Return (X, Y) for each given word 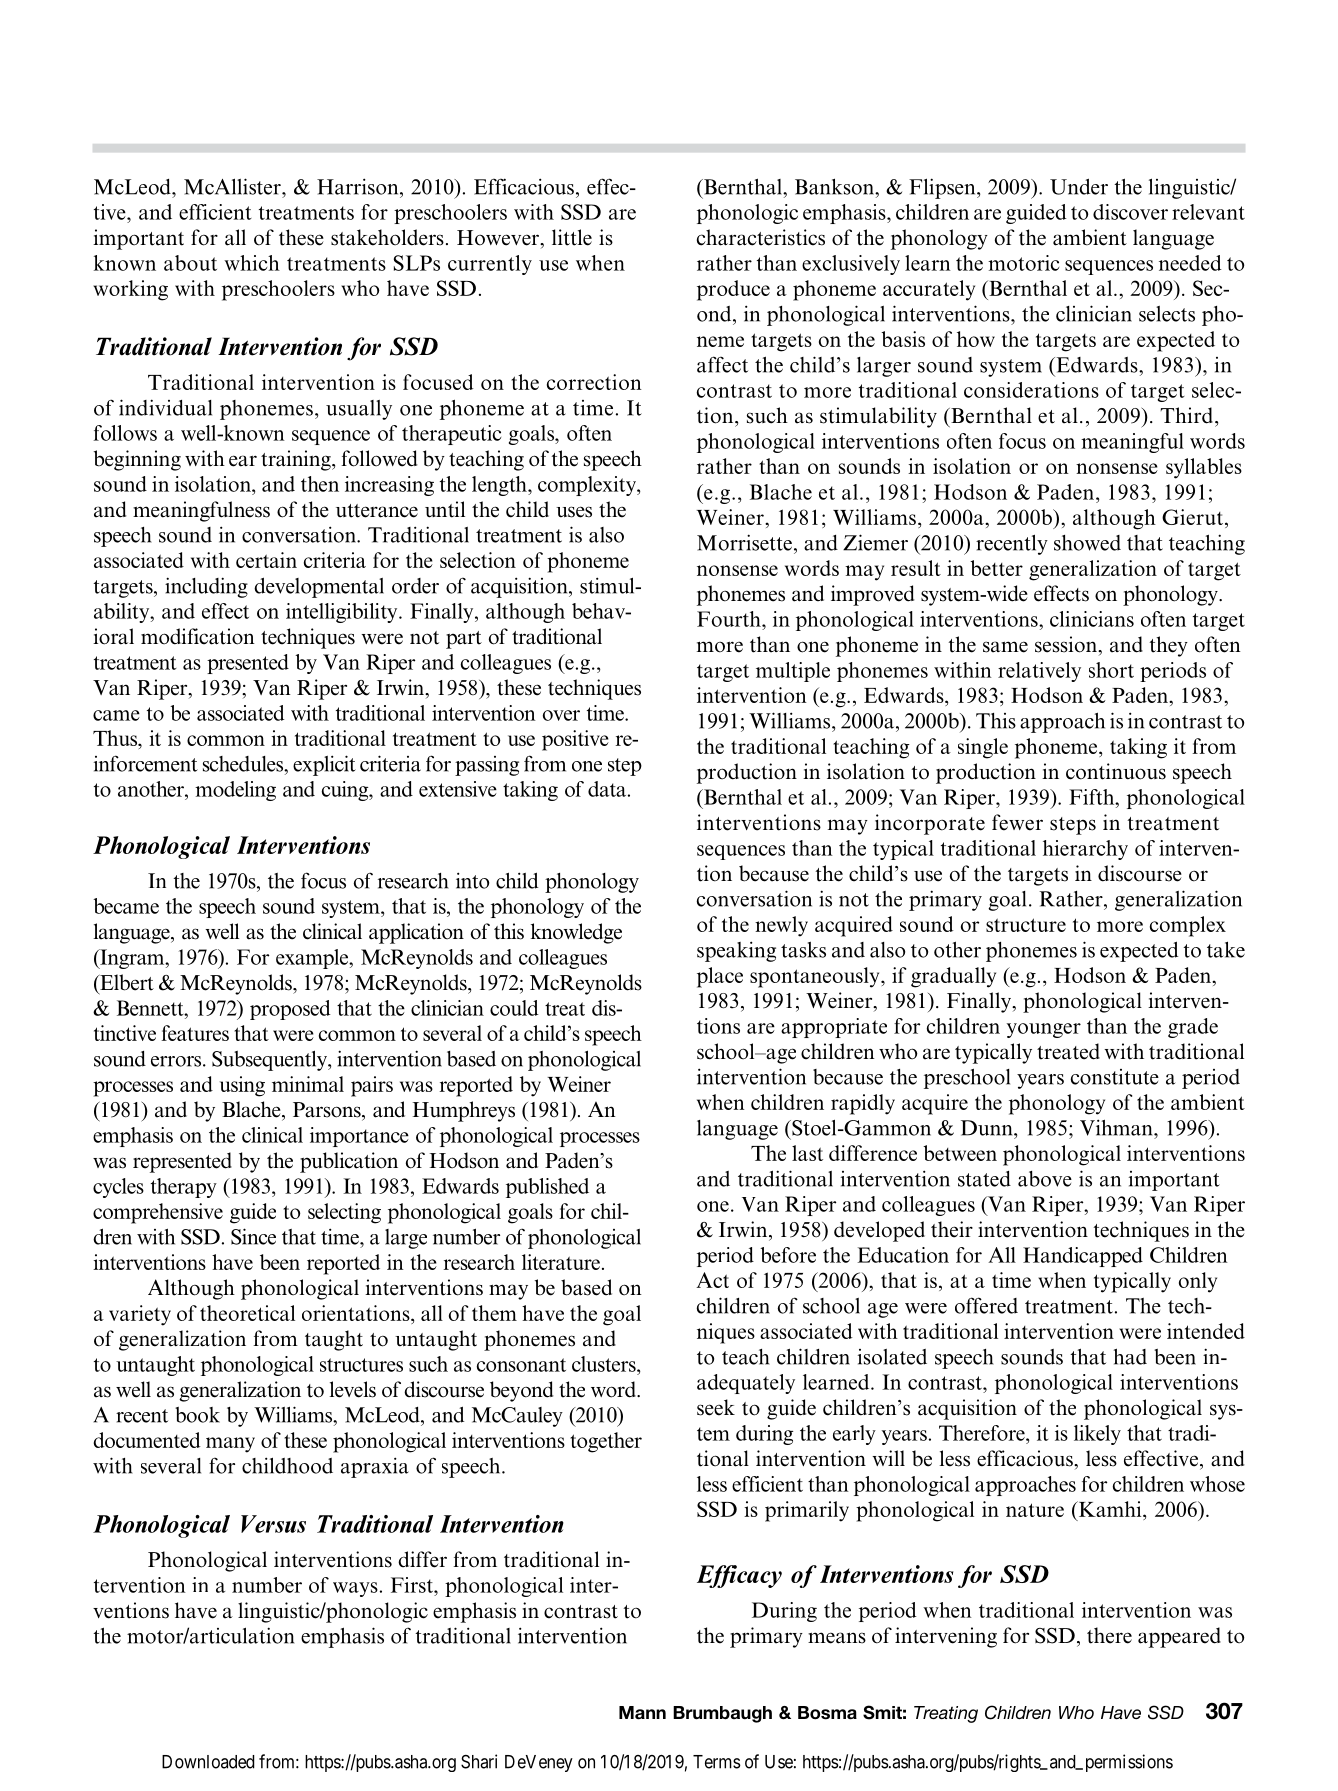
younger (1044, 1030)
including (206, 587)
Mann (642, 1713)
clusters (605, 1364)
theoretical (247, 1313)
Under (1079, 186)
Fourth (730, 619)
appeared (1179, 1637)
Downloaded (208, 1762)
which (252, 263)
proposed (290, 1010)
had (1130, 1356)
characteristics (761, 237)
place (720, 977)
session (1067, 644)
